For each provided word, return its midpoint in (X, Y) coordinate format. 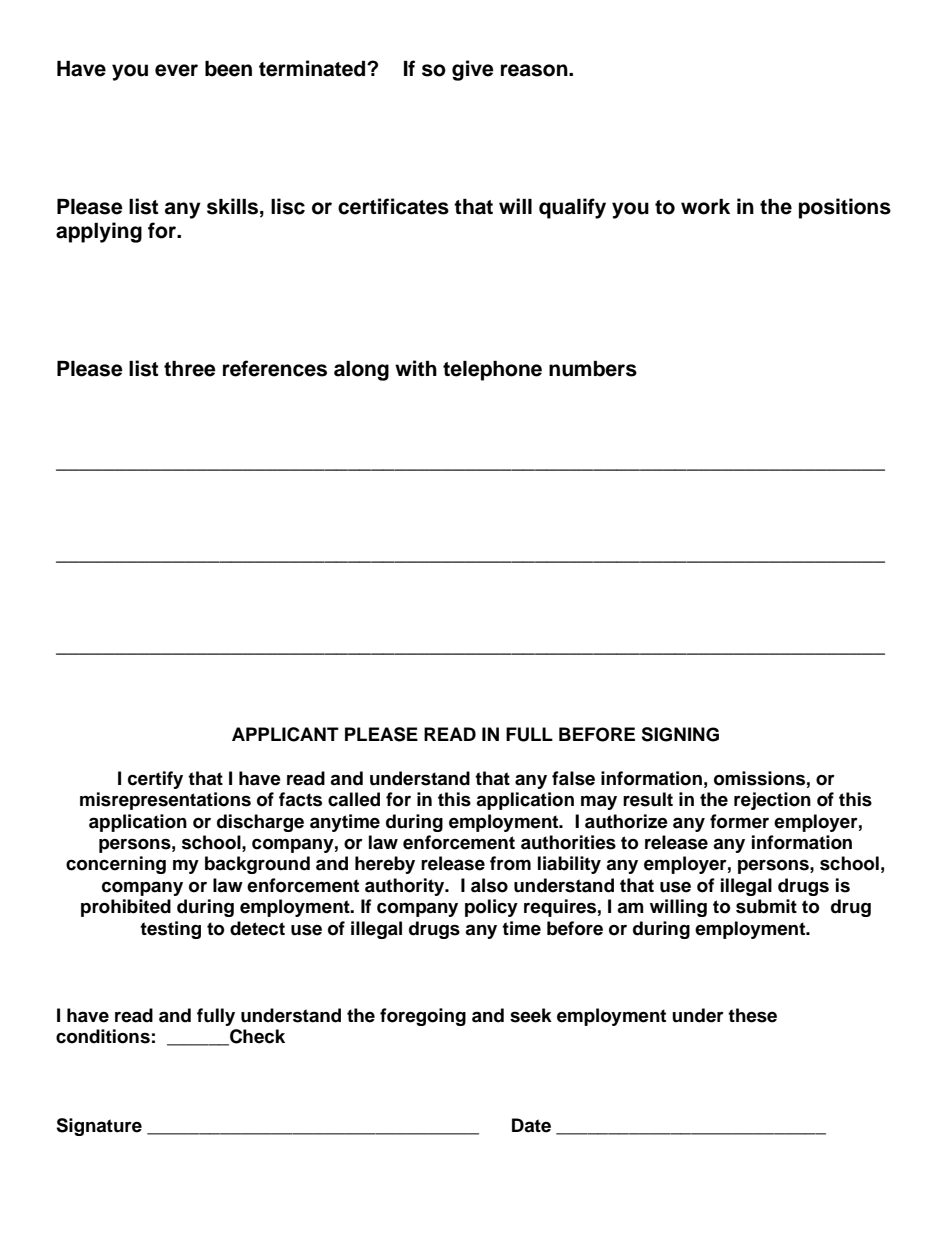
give (473, 70)
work (705, 207)
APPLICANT (285, 734)
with (416, 368)
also (489, 885)
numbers (593, 369)
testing (170, 930)
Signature (99, 1127)
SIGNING (680, 734)
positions (845, 208)
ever (176, 70)
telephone (492, 371)
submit (766, 906)
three (190, 369)
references (275, 368)
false (573, 778)
